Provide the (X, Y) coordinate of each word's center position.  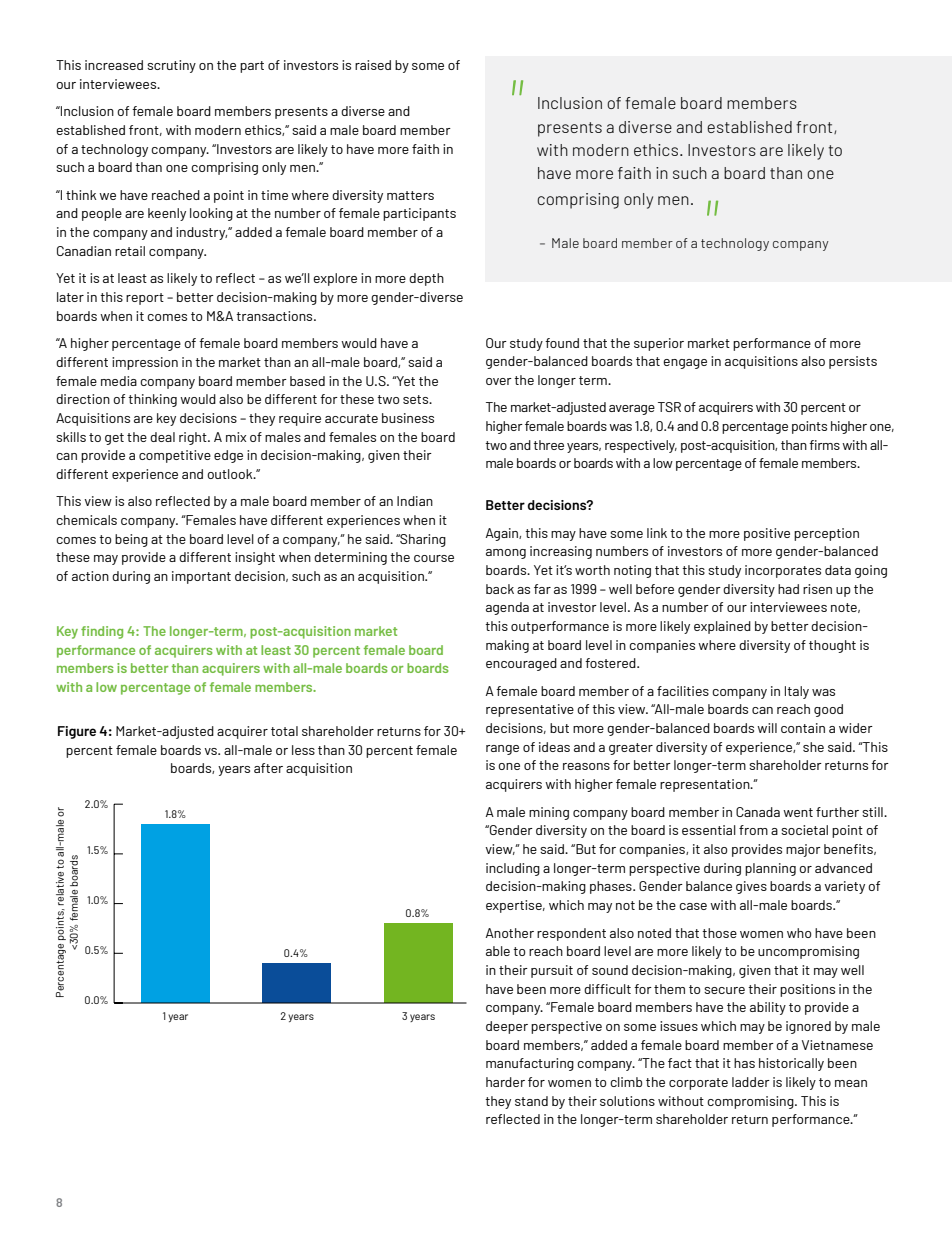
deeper (507, 1027)
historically (791, 1064)
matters (410, 195)
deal (162, 437)
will (767, 728)
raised (373, 65)
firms (824, 445)
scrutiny (171, 66)
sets (417, 399)
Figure (77, 732)
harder (505, 1082)
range (502, 750)
